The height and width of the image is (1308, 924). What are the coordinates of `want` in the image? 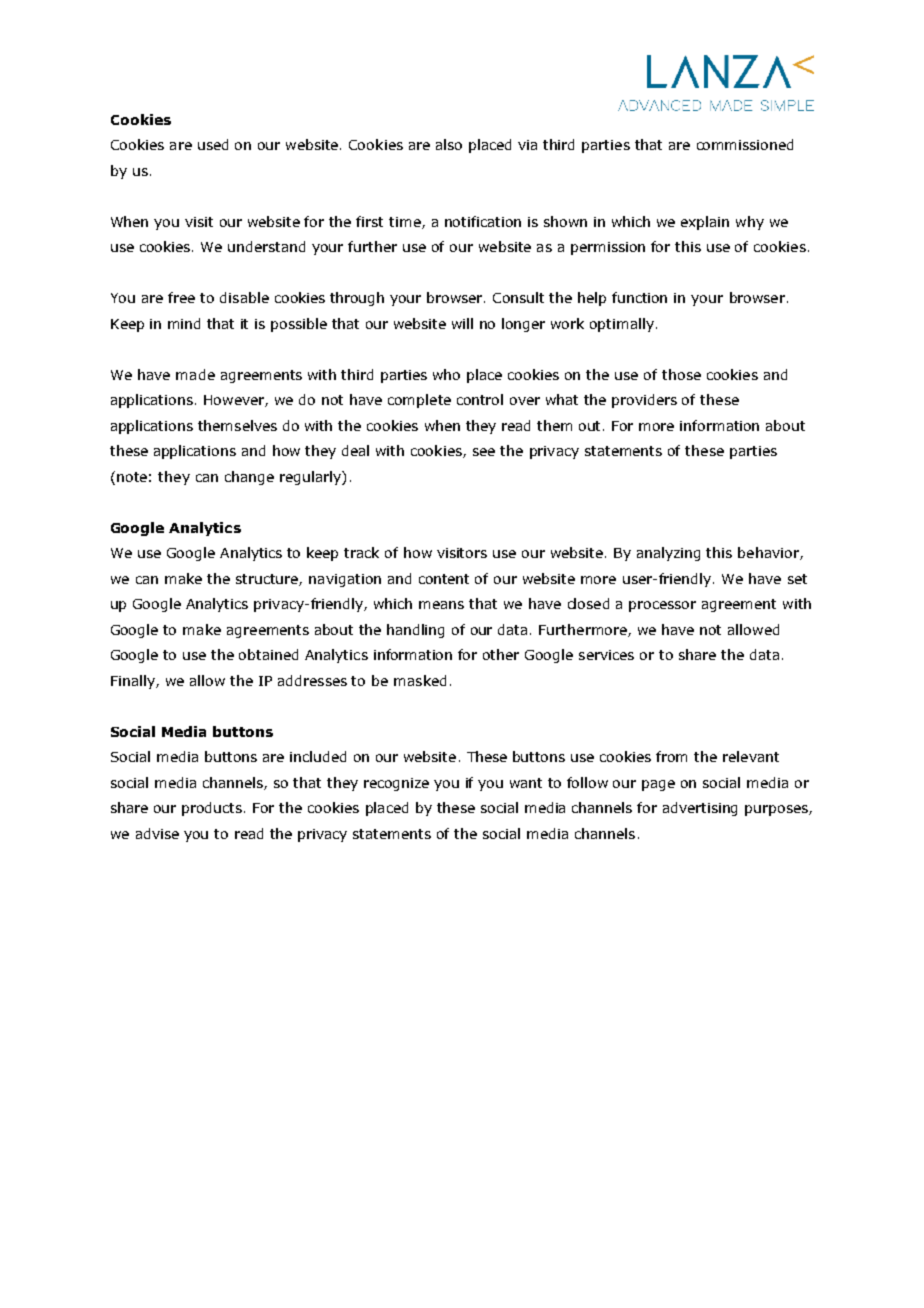 It's located at (526, 783).
